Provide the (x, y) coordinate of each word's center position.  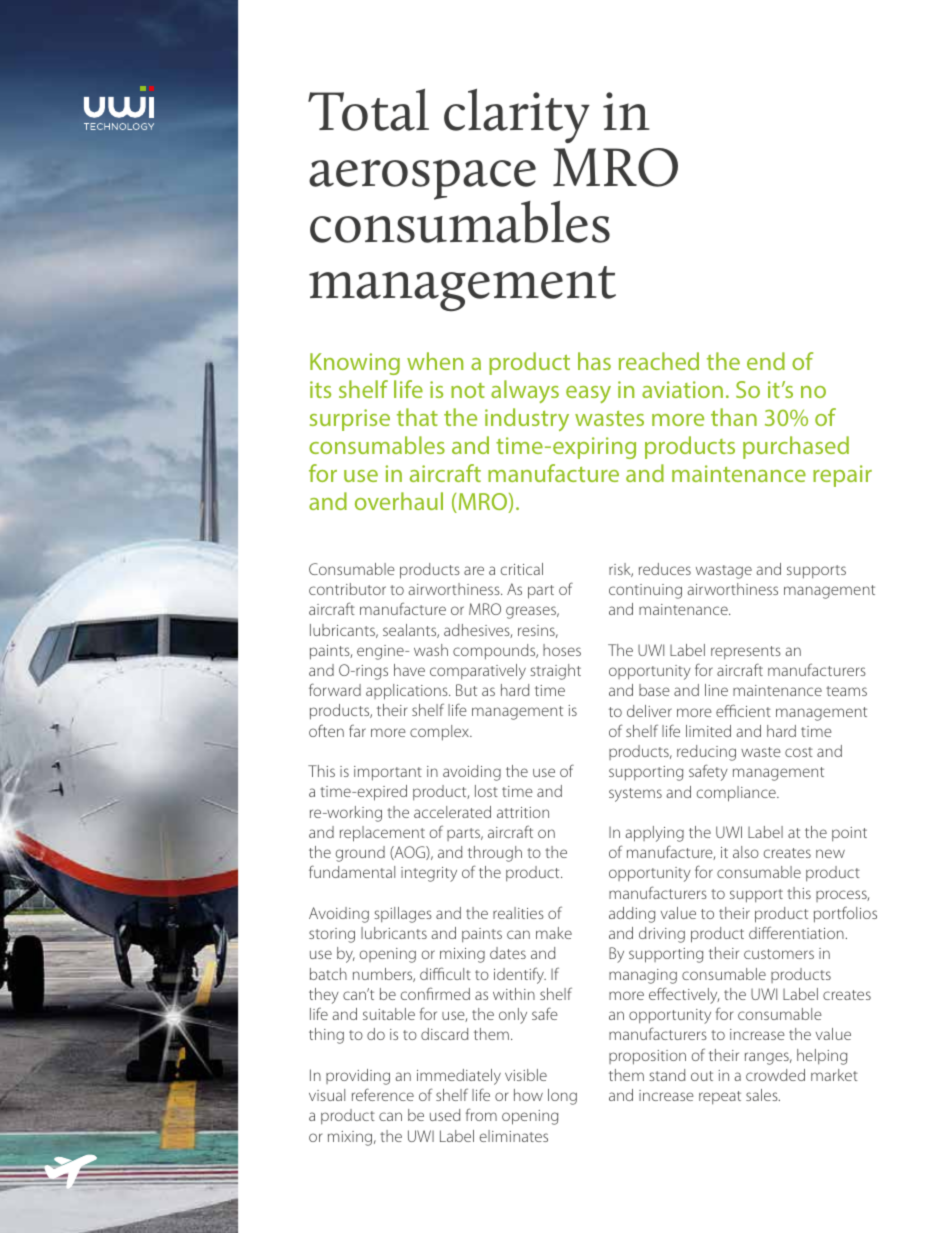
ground (360, 854)
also (746, 852)
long (562, 1097)
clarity (517, 116)
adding (632, 915)
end (766, 361)
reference (383, 1094)
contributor (347, 589)
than (734, 417)
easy (588, 394)
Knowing (355, 364)
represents (746, 652)
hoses (562, 650)
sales (763, 1095)
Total (368, 110)
